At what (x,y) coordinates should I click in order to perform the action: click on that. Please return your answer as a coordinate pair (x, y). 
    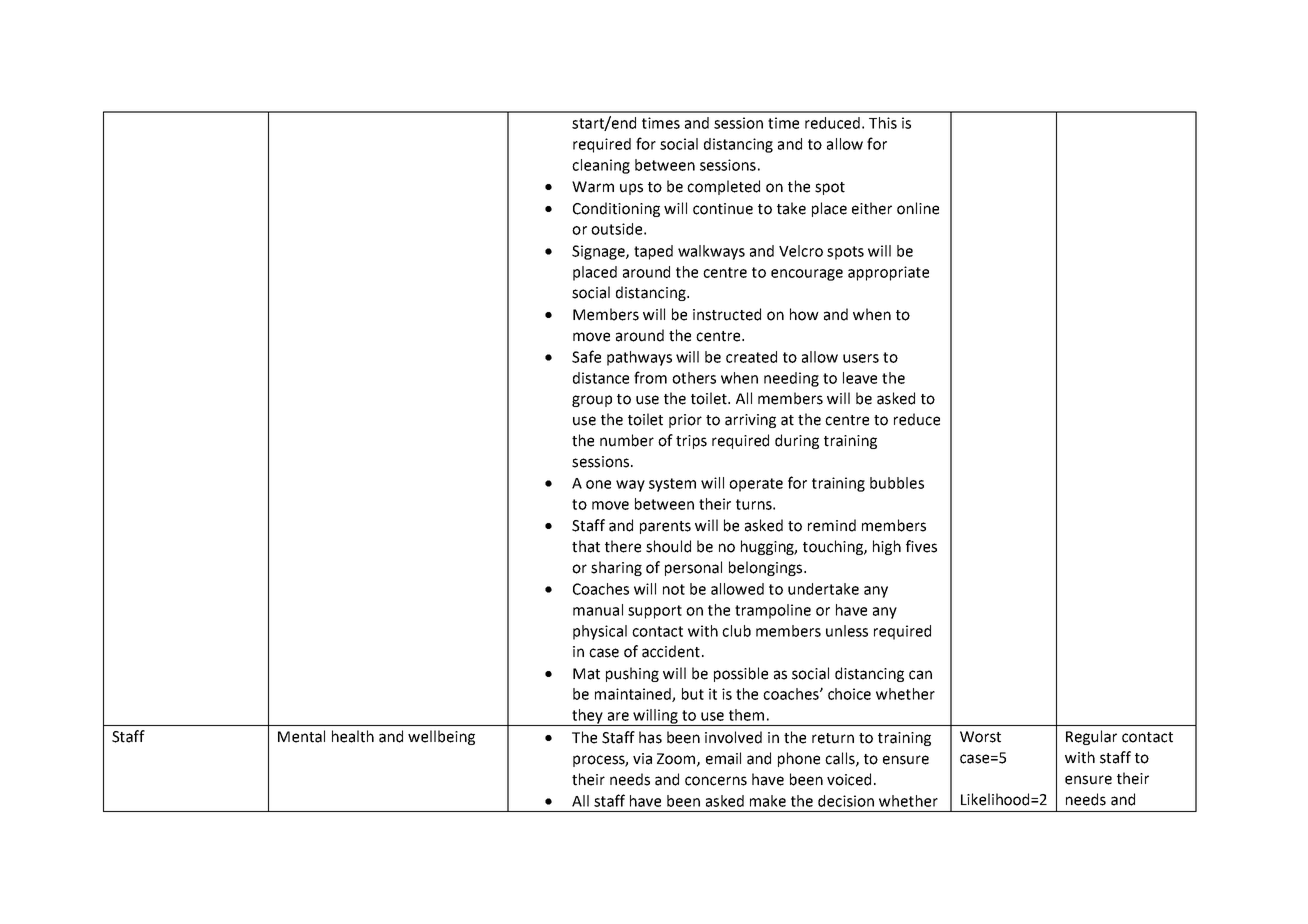
    Looking at the image, I should click on (586, 546).
